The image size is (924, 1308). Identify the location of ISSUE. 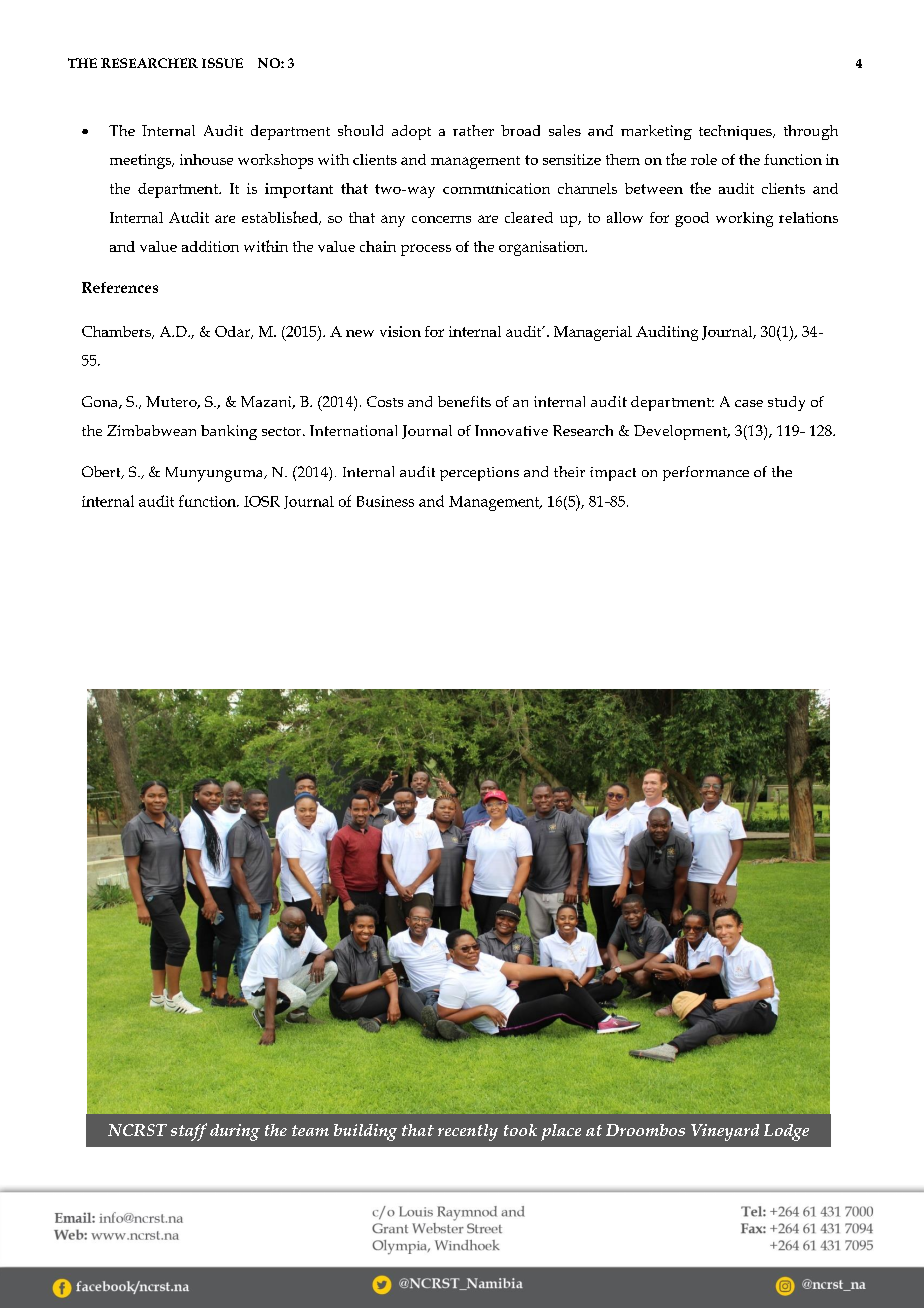
(222, 63).
